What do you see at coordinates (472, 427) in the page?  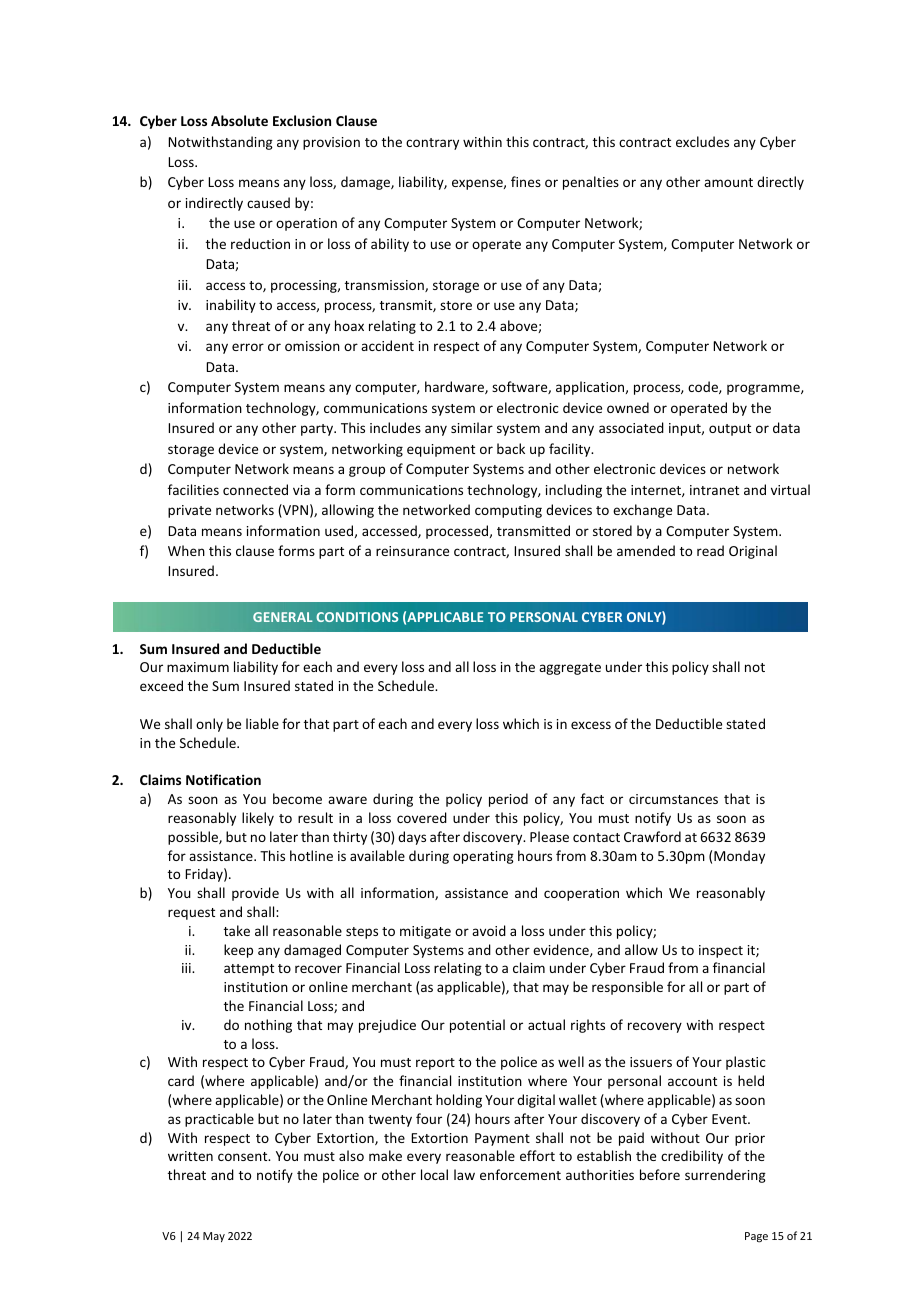 I see `similar` at bounding box center [472, 427].
